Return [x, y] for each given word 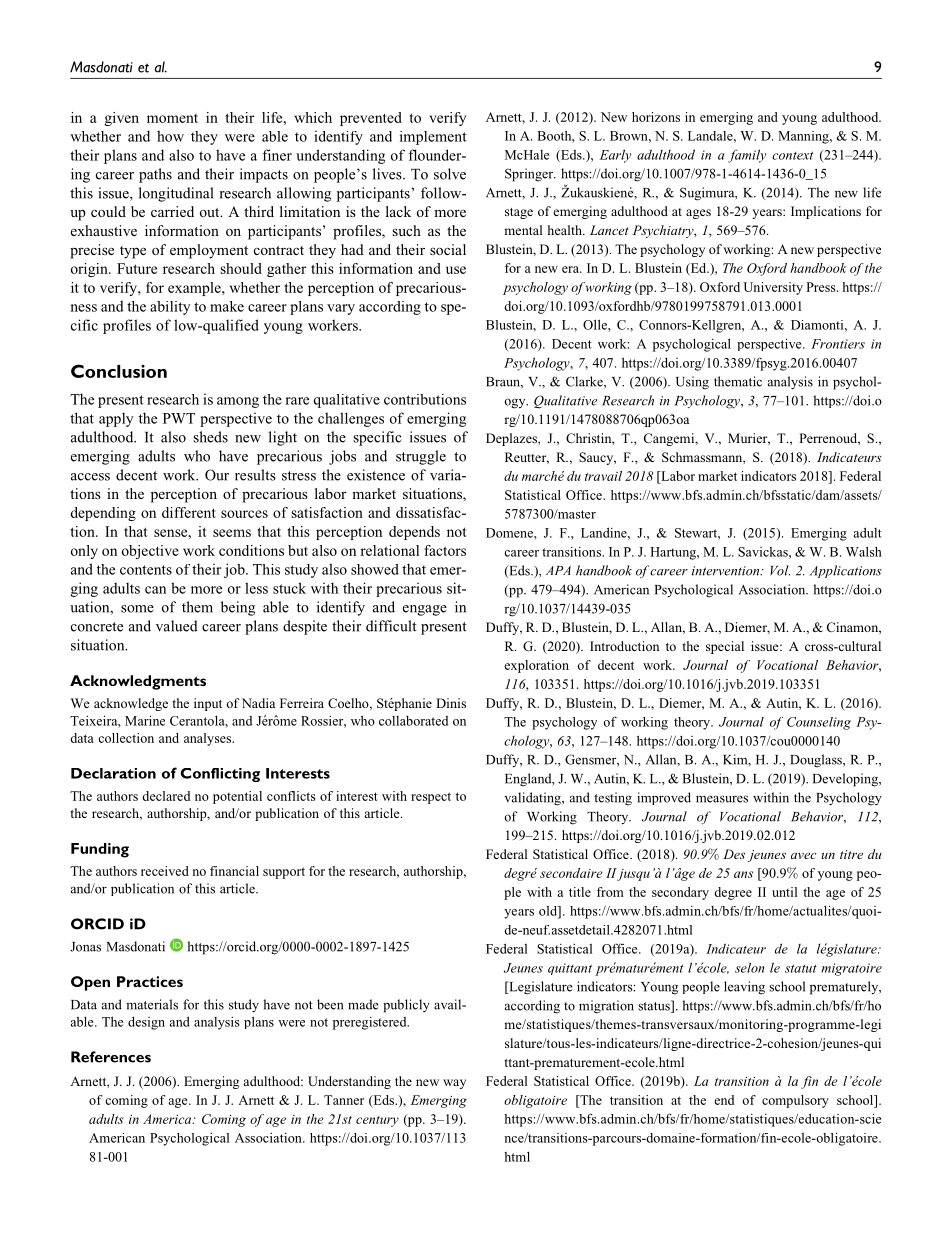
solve [450, 174]
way [454, 1084]
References [111, 1057]
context [792, 155]
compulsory [795, 1101]
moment [172, 118]
